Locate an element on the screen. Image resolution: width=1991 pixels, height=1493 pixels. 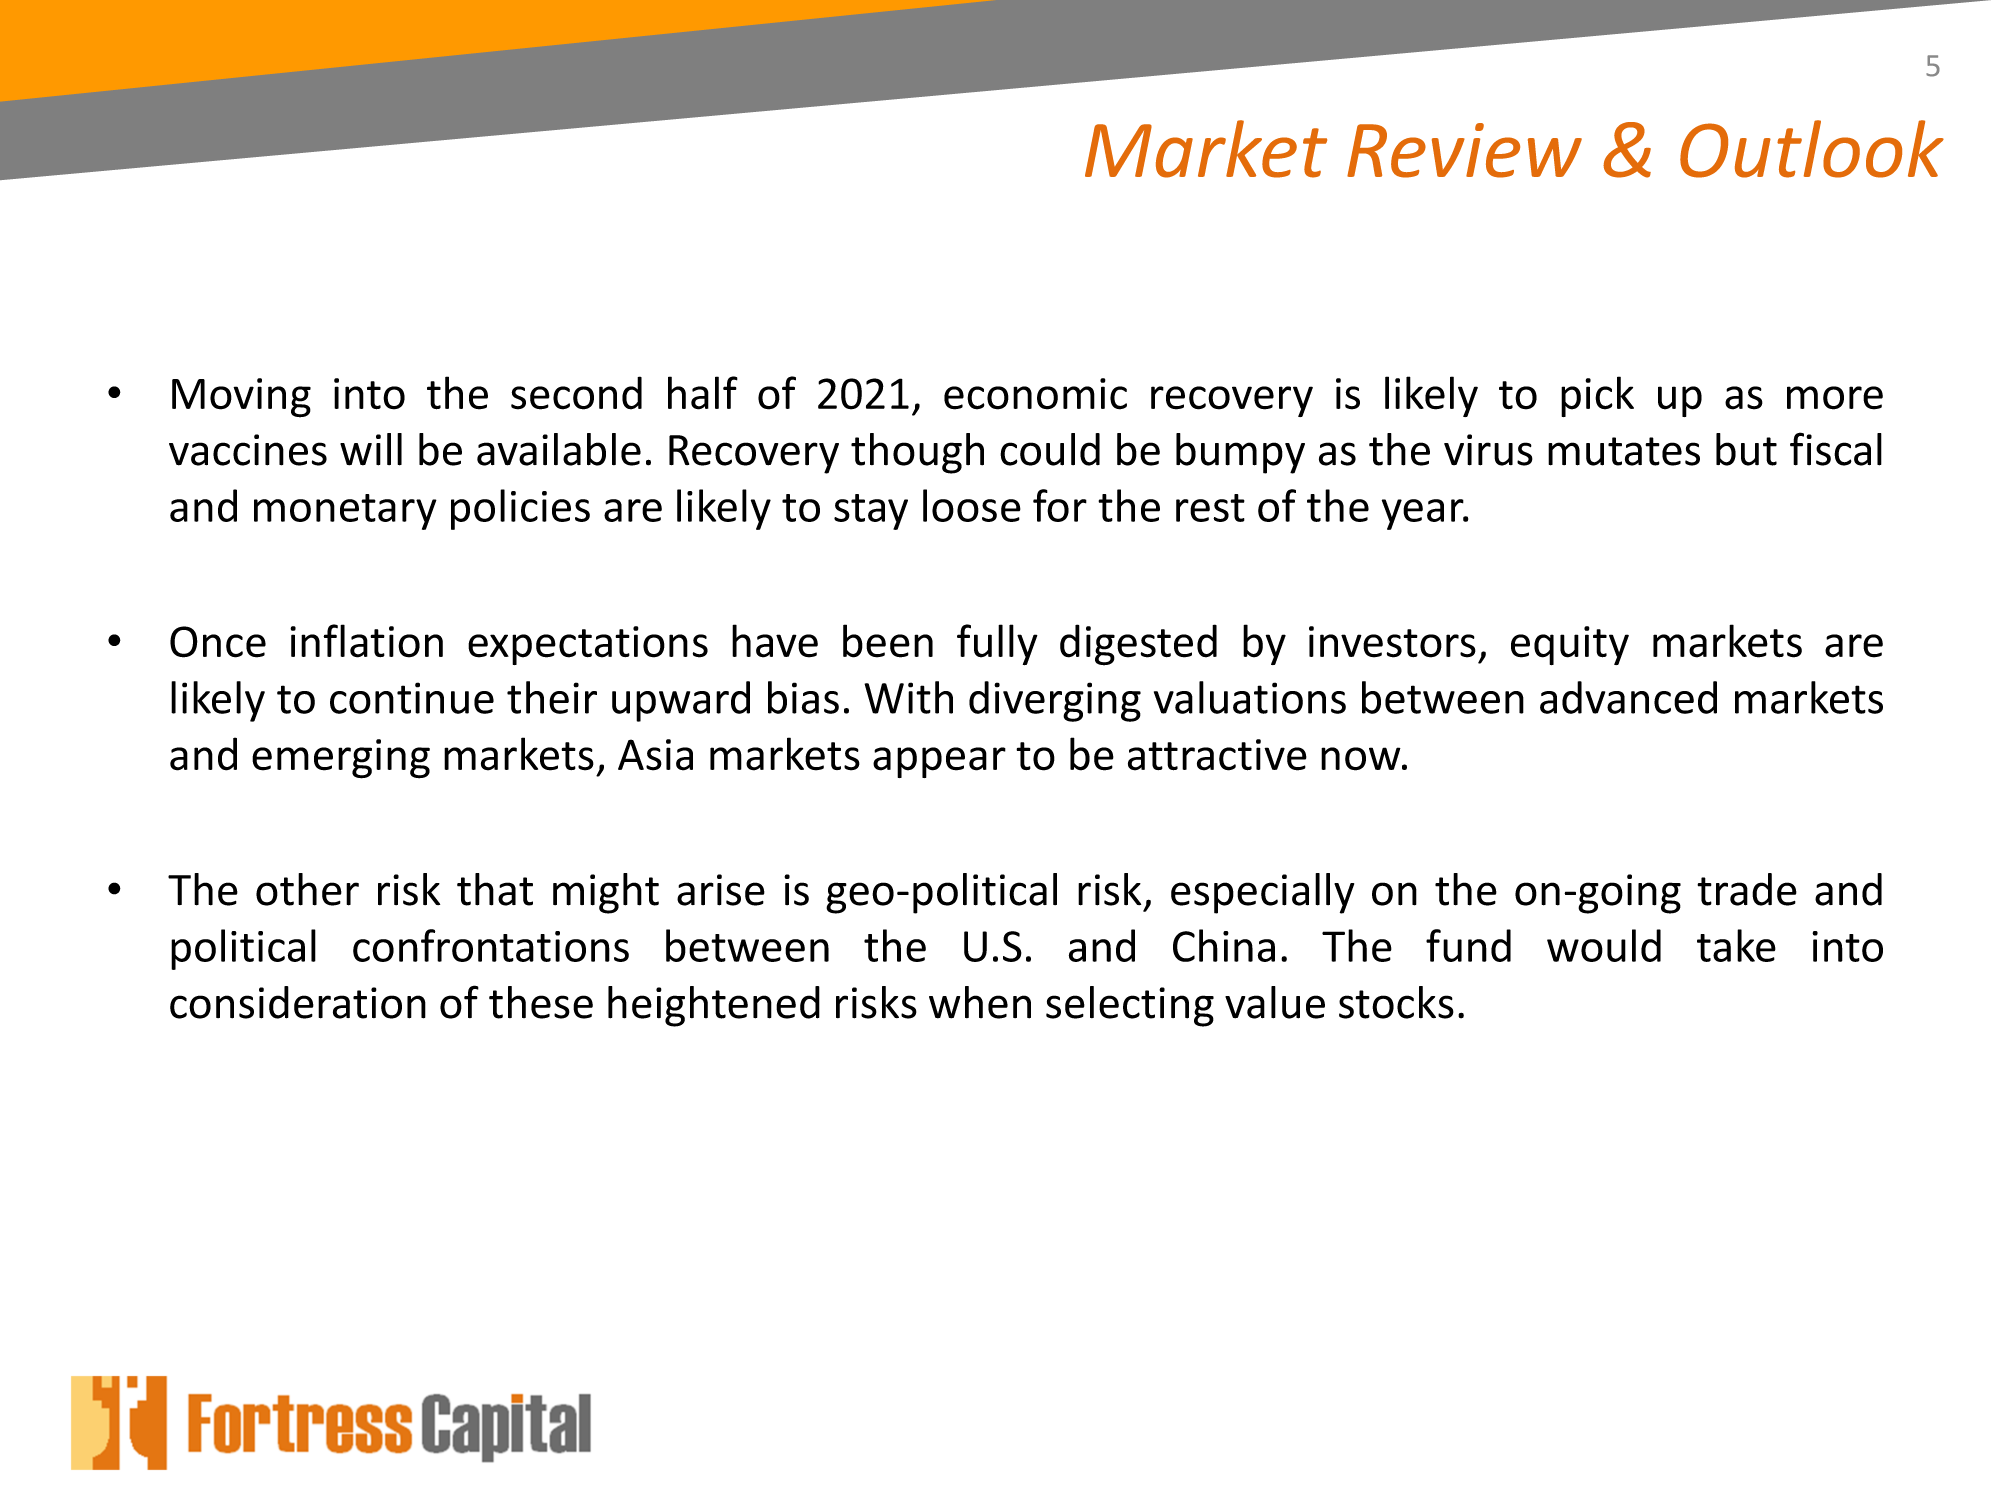
inflation is located at coordinates (366, 641).
